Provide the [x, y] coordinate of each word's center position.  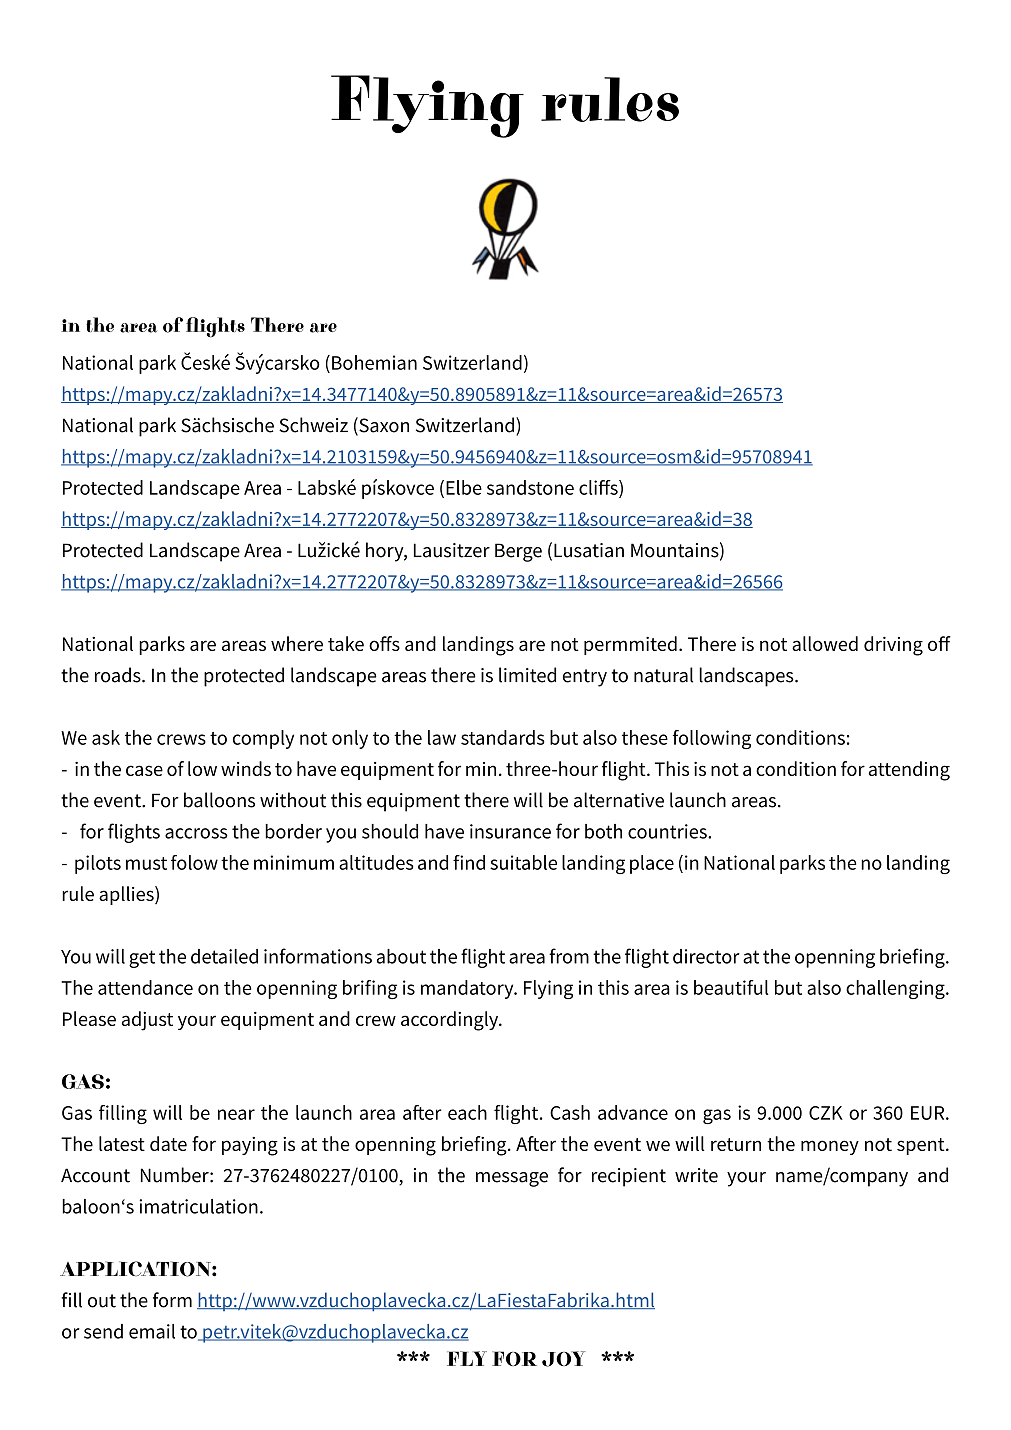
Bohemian [374, 362]
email [152, 1331]
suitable [523, 862]
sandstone [530, 487]
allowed [825, 643]
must [146, 863]
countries [668, 831]
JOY [564, 1359]
